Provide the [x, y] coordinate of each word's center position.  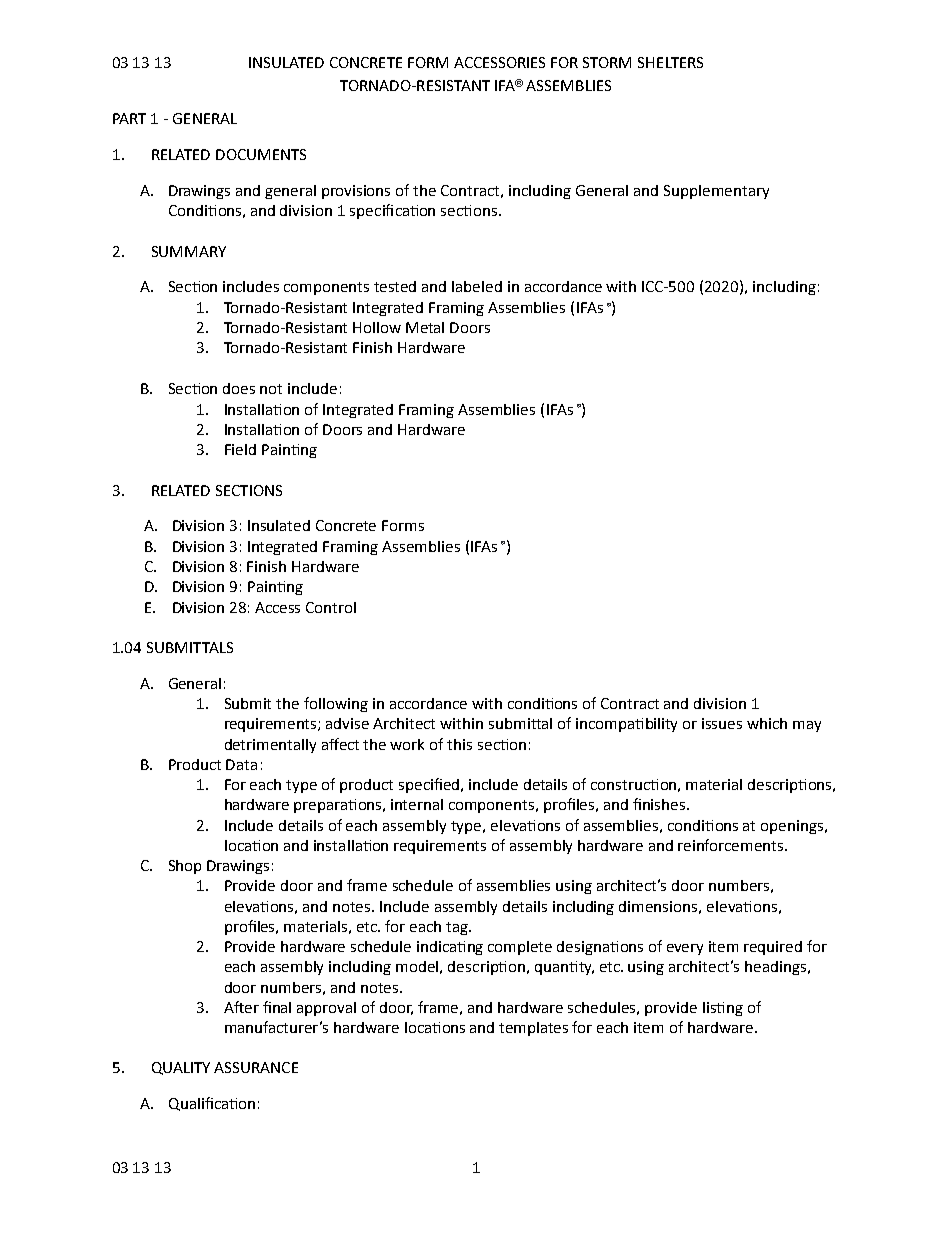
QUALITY [181, 1068]
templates [533, 1029]
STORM [607, 62]
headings [777, 968]
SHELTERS [670, 62]
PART [129, 118]
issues [722, 723]
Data [241, 764]
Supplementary [716, 192]
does [239, 388]
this [459, 744]
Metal [425, 327]
